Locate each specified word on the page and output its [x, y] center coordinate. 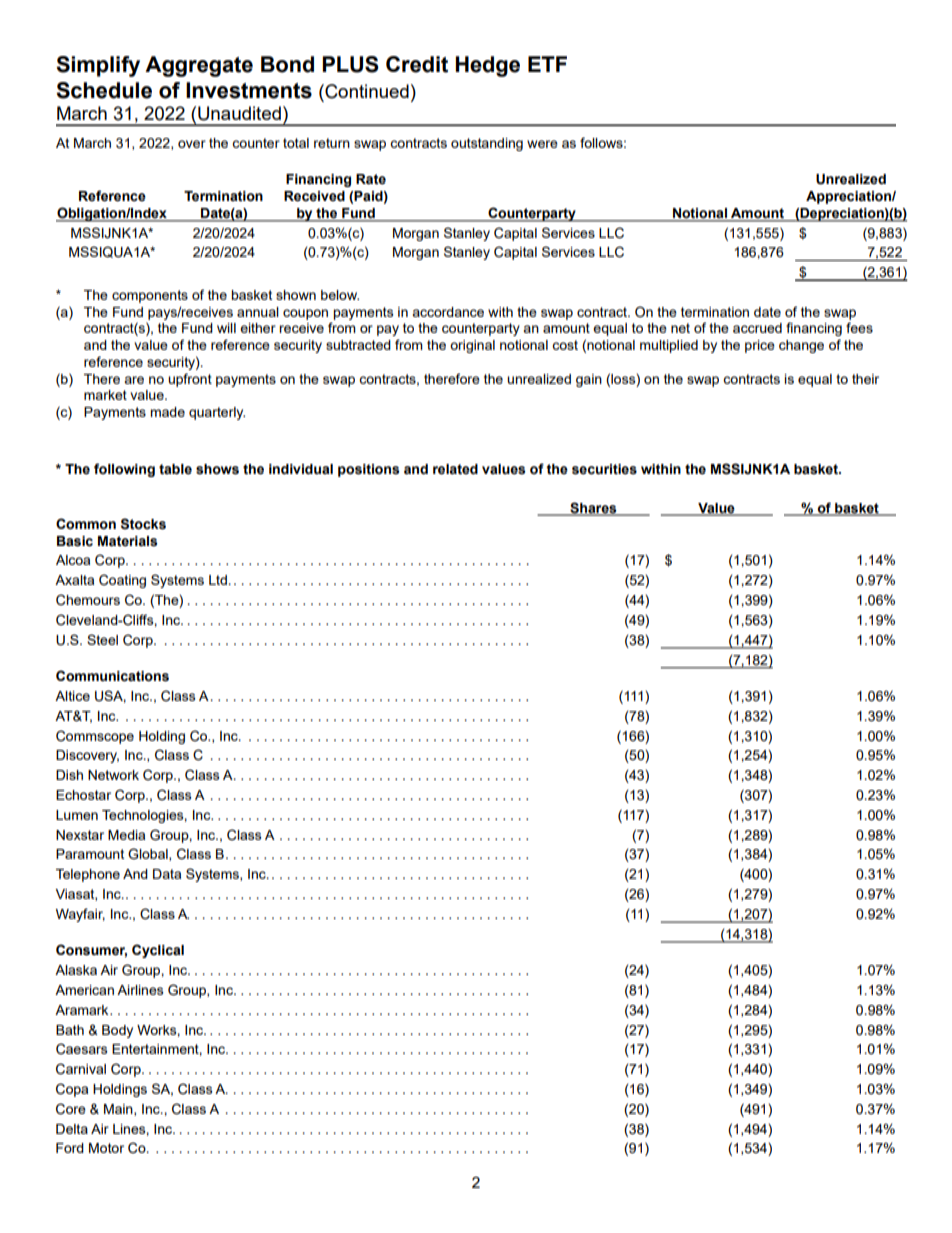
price [760, 346]
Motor [106, 1148]
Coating [122, 581]
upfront [190, 380]
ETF [547, 64]
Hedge [488, 66]
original [472, 346]
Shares [593, 508]
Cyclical [158, 951]
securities [604, 469]
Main [119, 1110]
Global [149, 854]
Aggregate [199, 66]
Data [167, 874]
